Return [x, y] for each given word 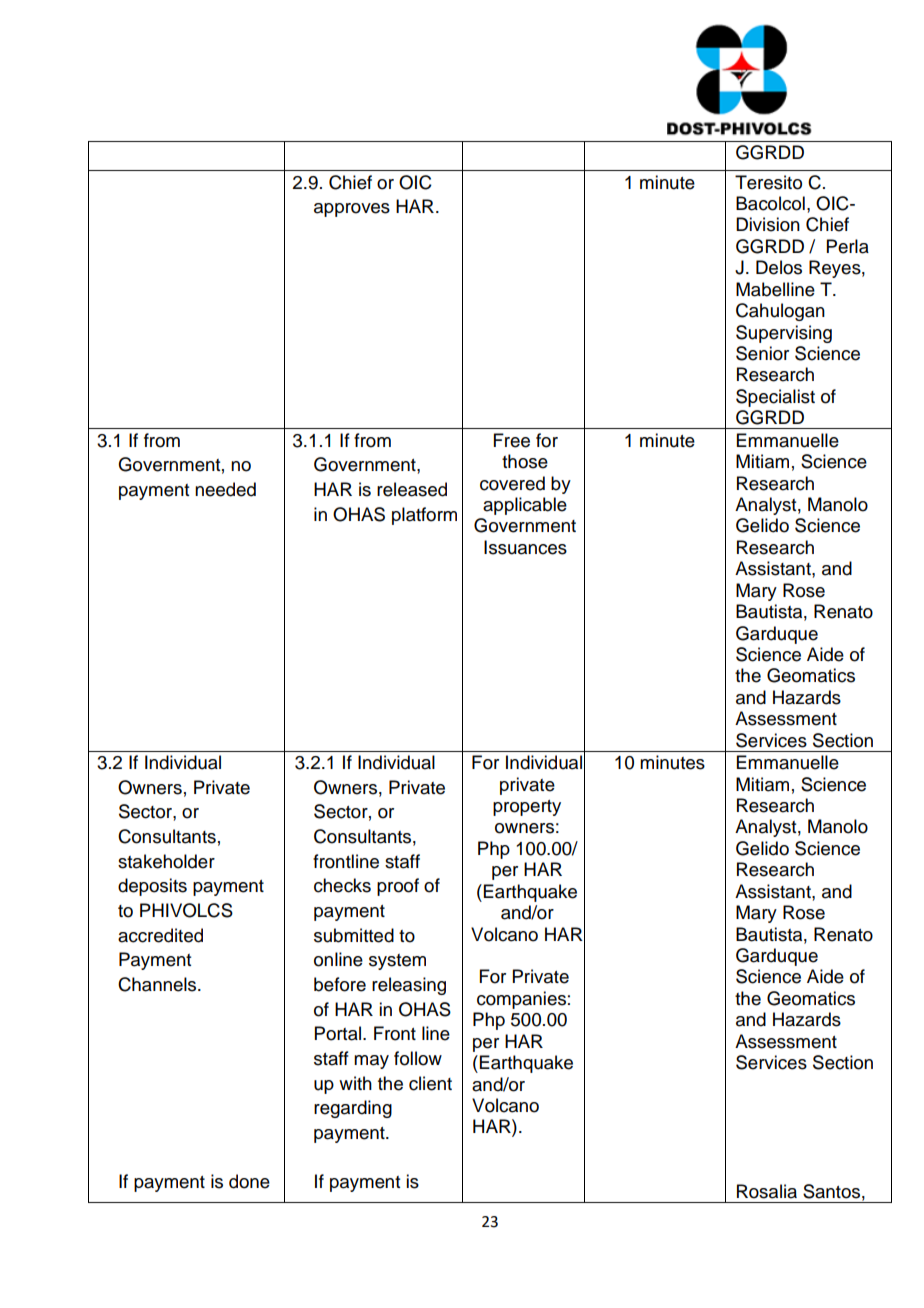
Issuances [525, 547]
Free [512, 440]
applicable [525, 506]
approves [352, 210]
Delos [779, 267]
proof [398, 887]
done [249, 1181]
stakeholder [166, 861]
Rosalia [767, 1191]
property [527, 808]
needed [225, 489]
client [430, 1083]
